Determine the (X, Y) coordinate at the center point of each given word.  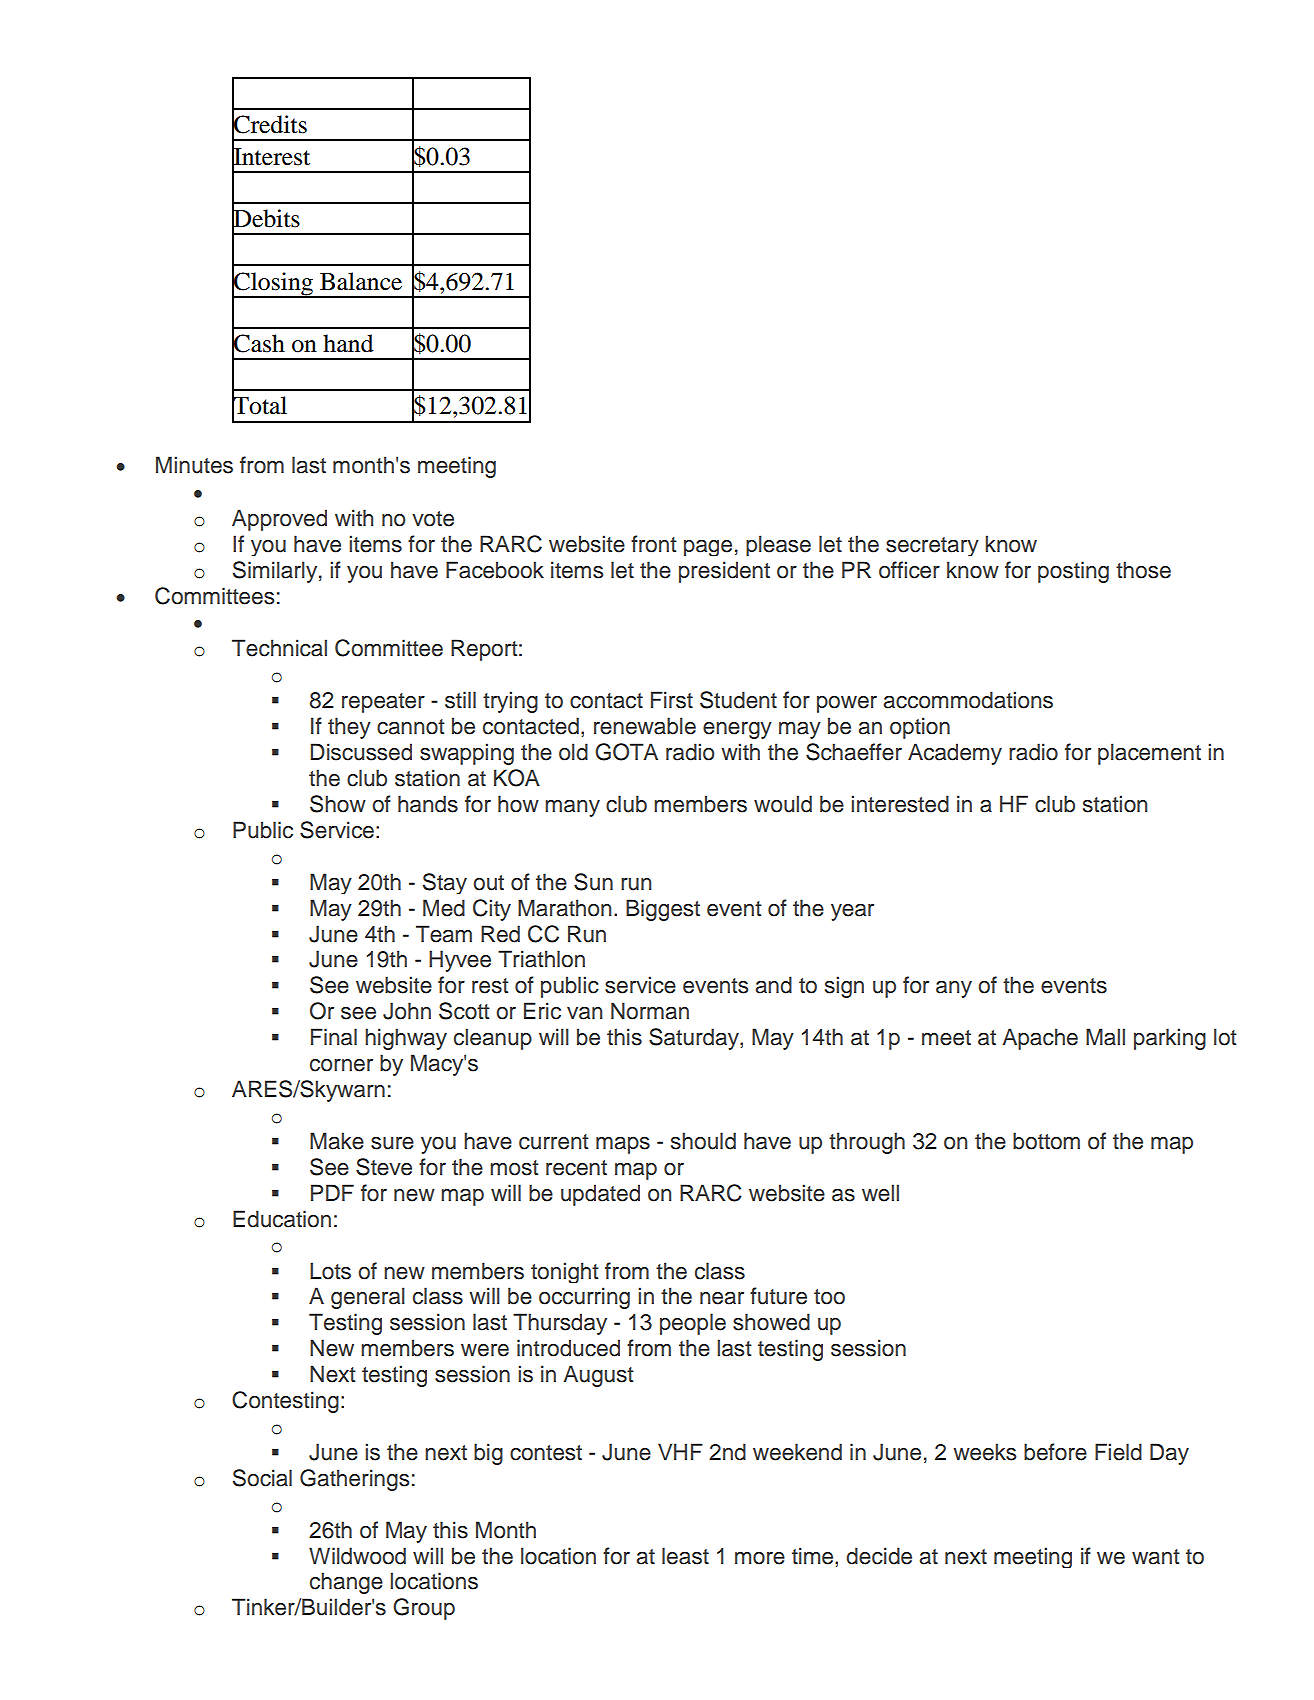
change (346, 1583)
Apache (1040, 1039)
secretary (932, 546)
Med (444, 908)
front (654, 544)
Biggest (663, 910)
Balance (361, 281)
